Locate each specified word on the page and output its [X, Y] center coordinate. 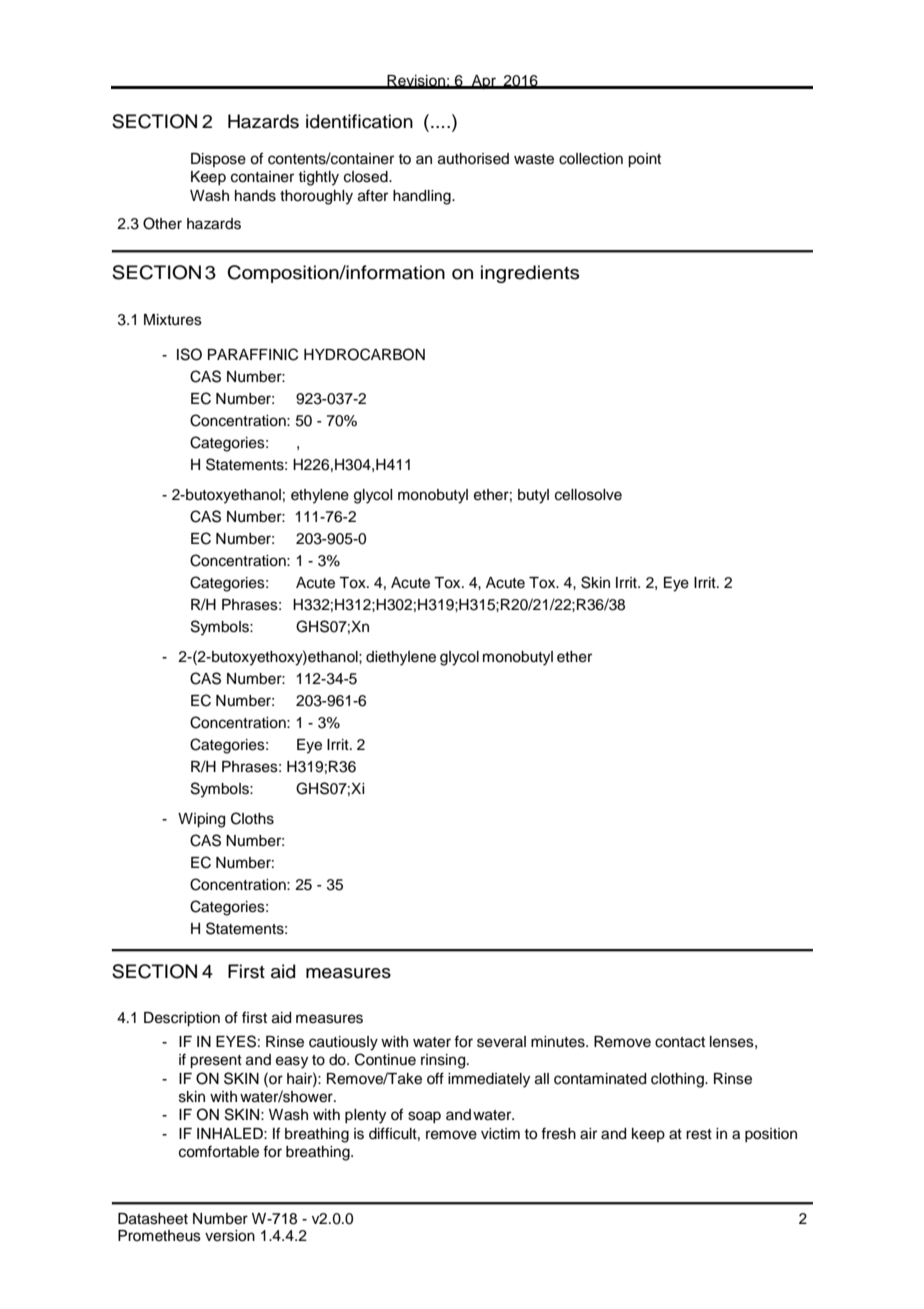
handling [423, 197]
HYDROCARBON [364, 354]
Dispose [218, 160]
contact [680, 1042]
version [230, 1236]
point [644, 160]
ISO [189, 354]
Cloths [252, 818]
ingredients [530, 274]
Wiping [201, 820]
